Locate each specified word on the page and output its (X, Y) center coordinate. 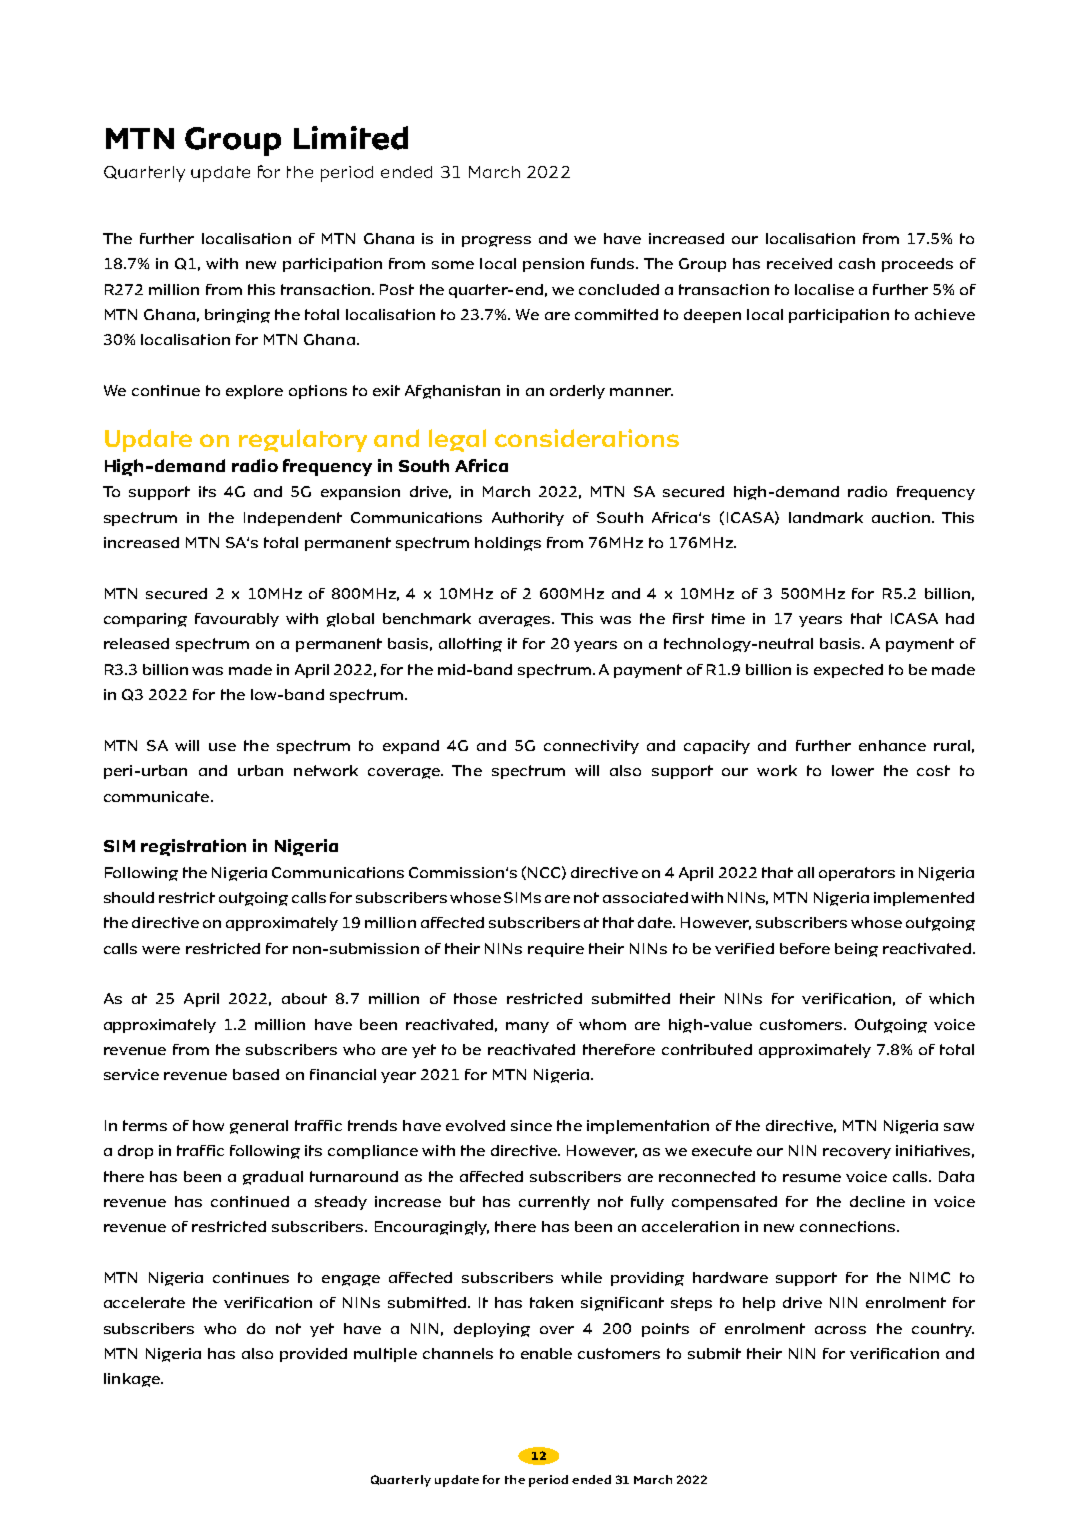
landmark (826, 517)
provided (313, 1355)
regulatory (303, 440)
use (222, 747)
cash (857, 263)
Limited (351, 138)
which (951, 998)
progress (496, 241)
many (527, 1027)
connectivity (591, 747)
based (256, 1074)
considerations (587, 438)
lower (853, 770)
